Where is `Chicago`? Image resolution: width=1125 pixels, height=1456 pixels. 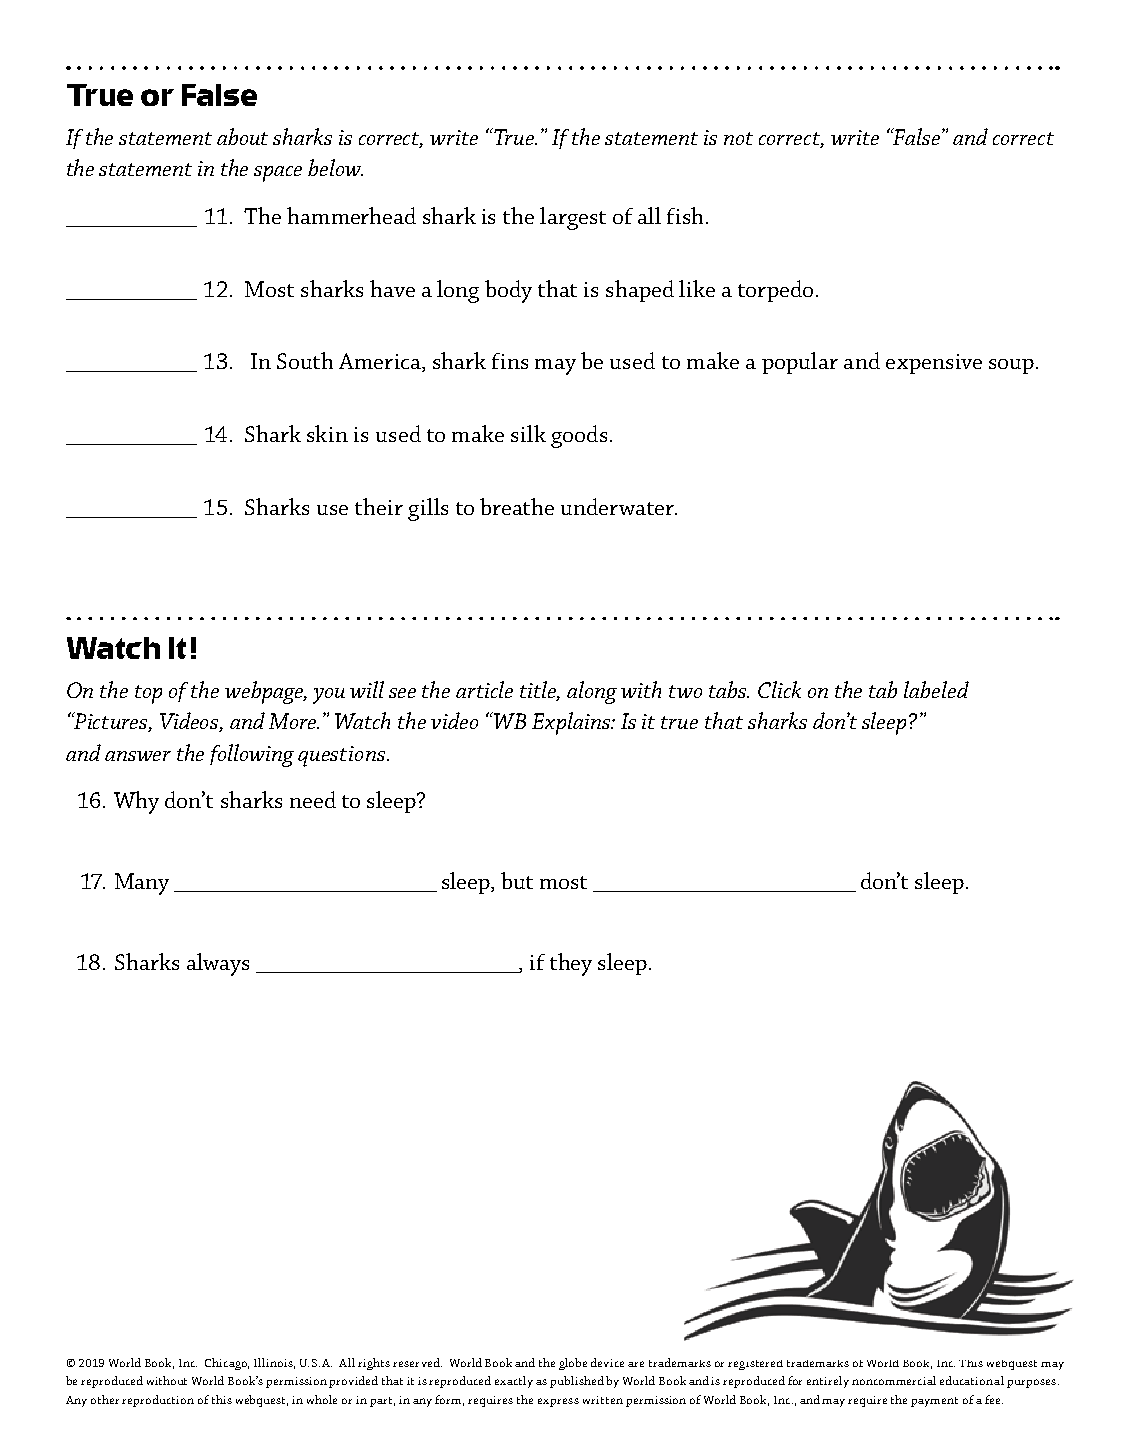
Chicago is located at coordinates (227, 1364).
